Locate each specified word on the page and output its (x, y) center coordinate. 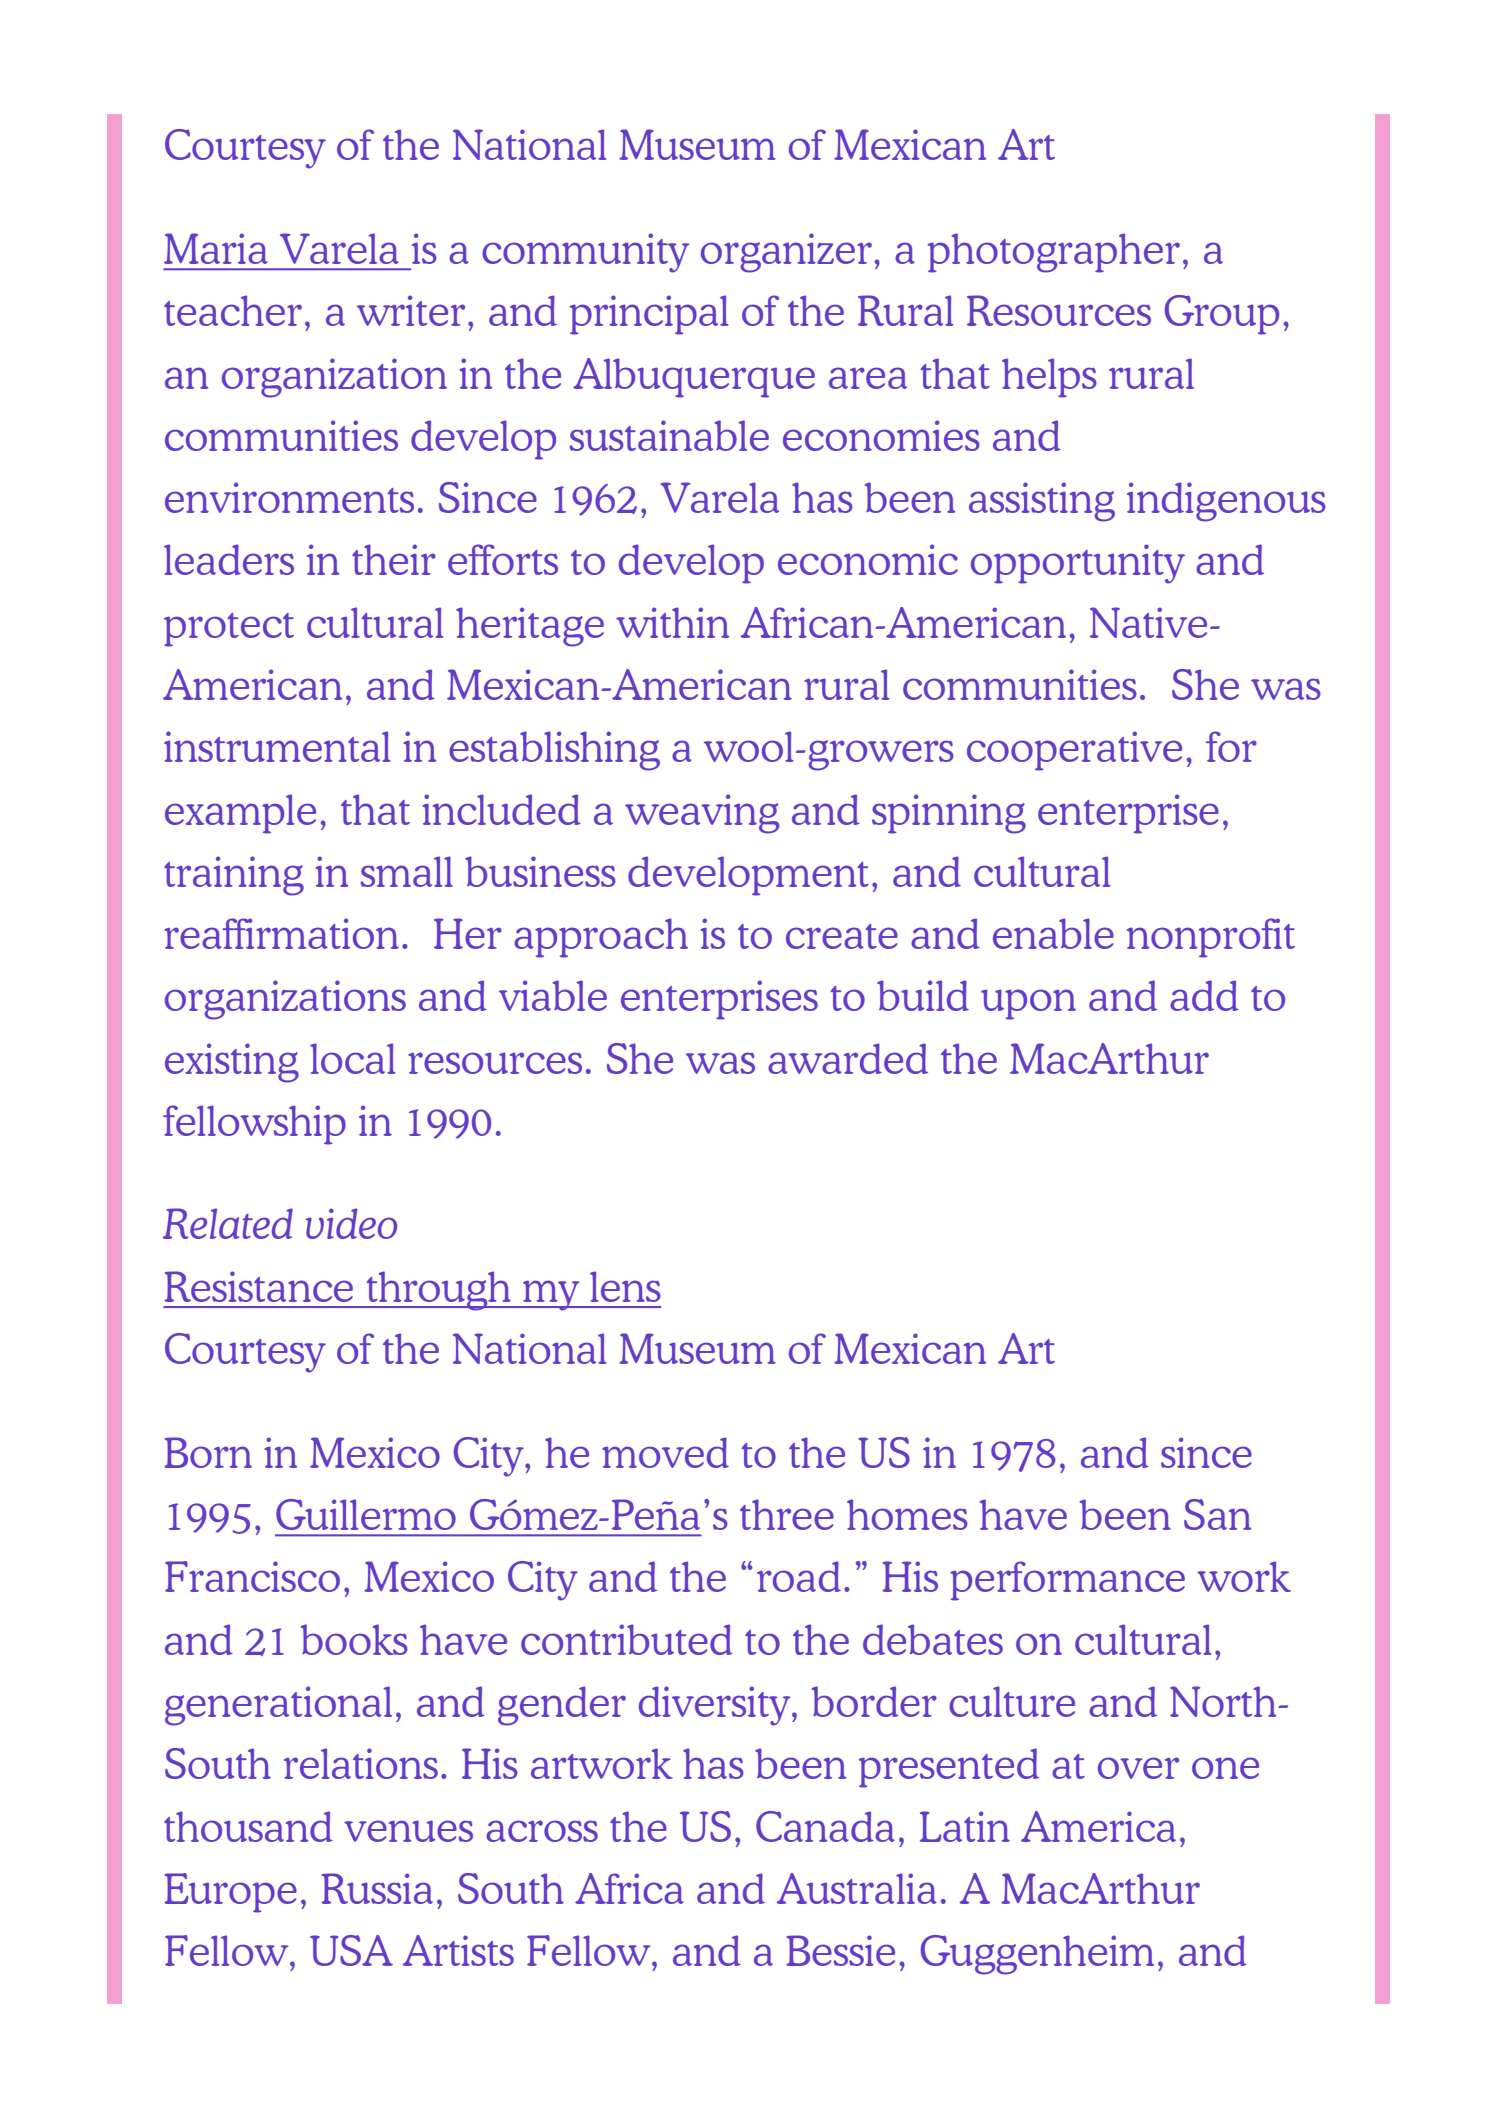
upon (1028, 1004)
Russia (377, 1888)
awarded (848, 1058)
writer (411, 310)
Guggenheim (1037, 1955)
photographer (1054, 253)
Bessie (840, 1950)
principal (649, 315)
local (353, 1058)
